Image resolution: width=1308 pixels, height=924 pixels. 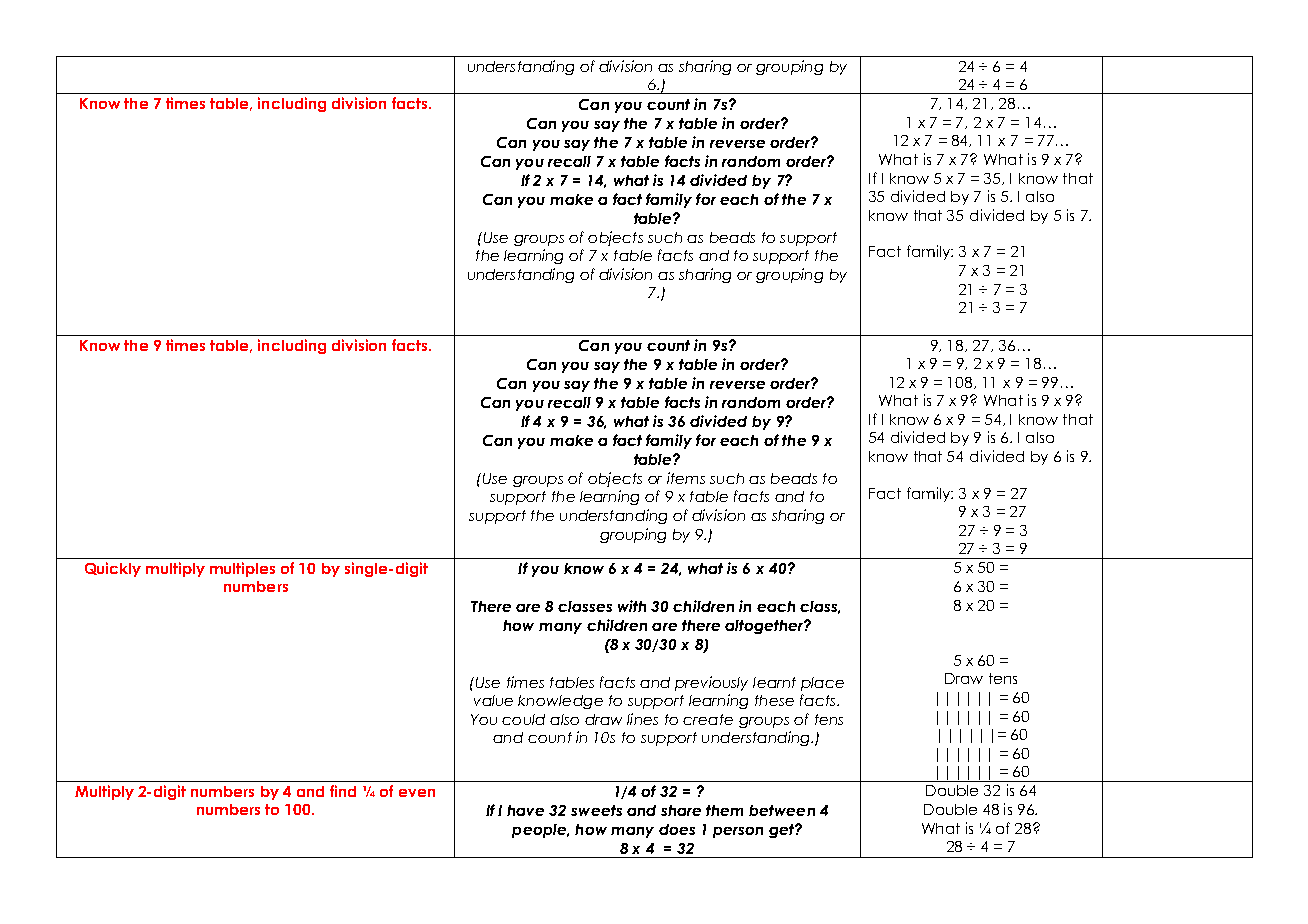 What do you see at coordinates (738, 832) in the page?
I see `person` at bounding box center [738, 832].
